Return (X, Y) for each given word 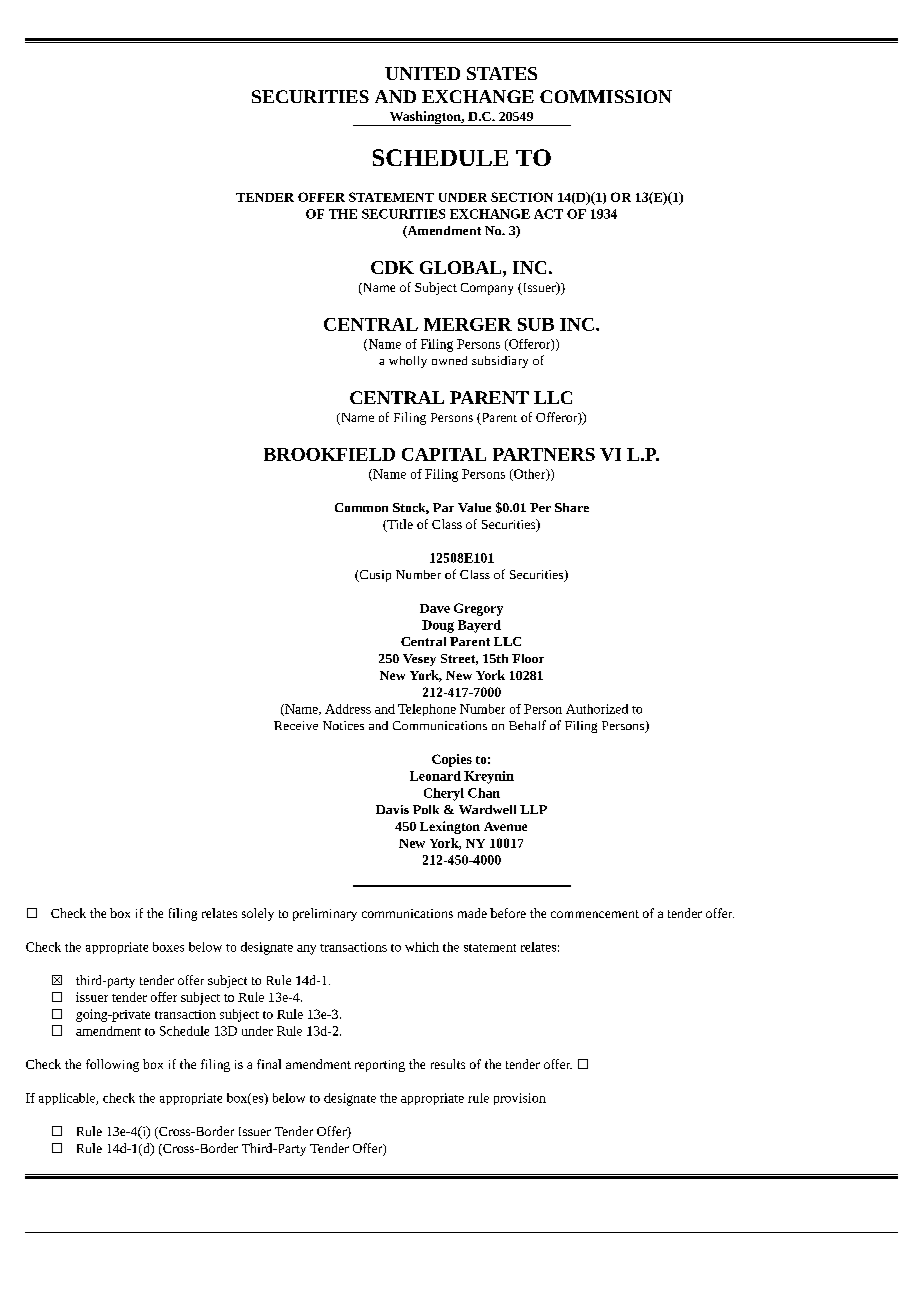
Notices (343, 725)
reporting (380, 1066)
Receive (296, 725)
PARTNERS (544, 454)
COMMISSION (606, 96)
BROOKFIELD (329, 454)
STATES (502, 73)
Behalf (527, 725)
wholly (408, 362)
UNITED (422, 73)
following (112, 1065)
